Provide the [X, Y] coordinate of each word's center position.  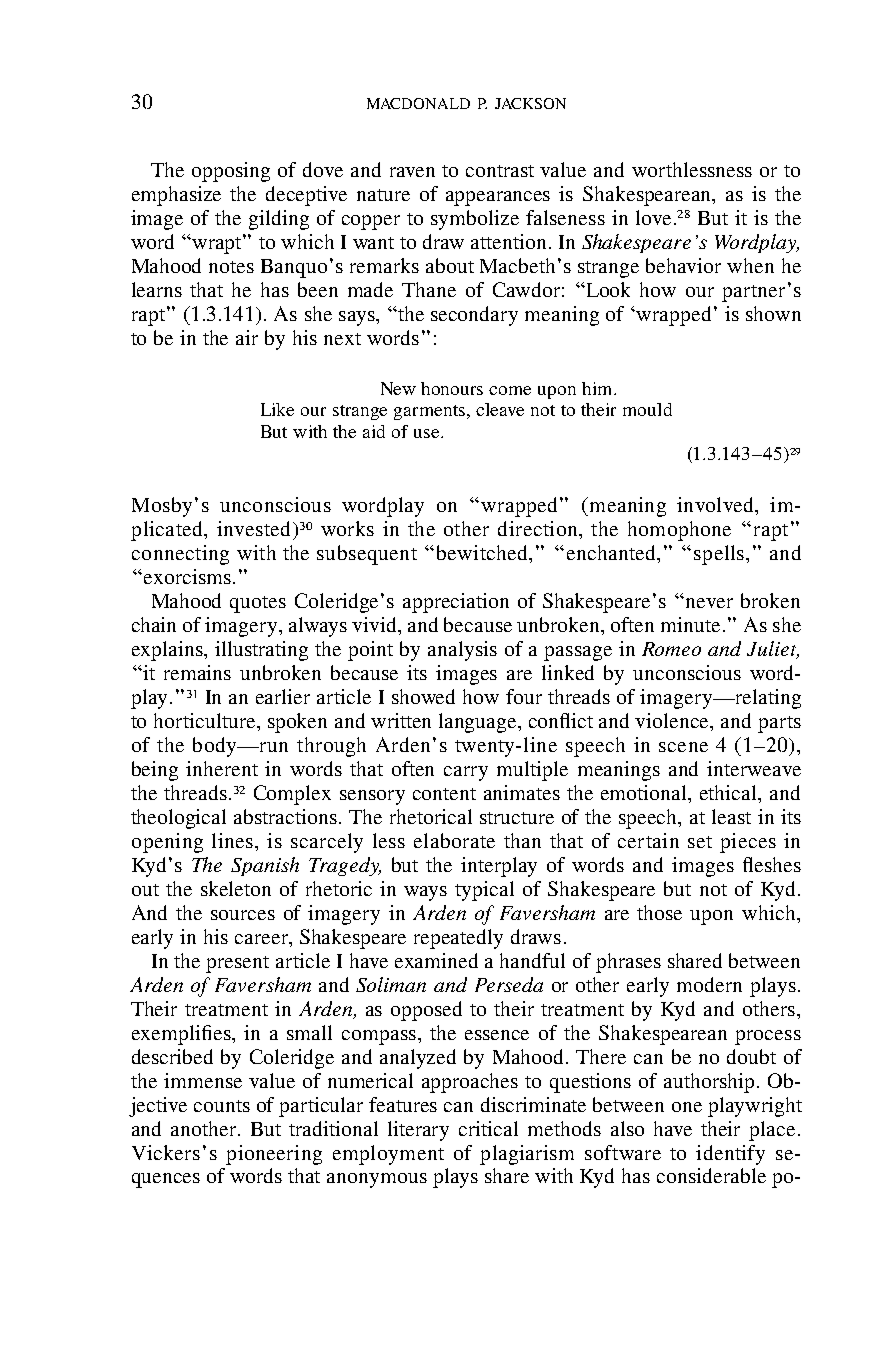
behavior [683, 265]
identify [730, 1155]
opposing [231, 172]
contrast [500, 171]
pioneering [274, 1155]
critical [488, 1128]
